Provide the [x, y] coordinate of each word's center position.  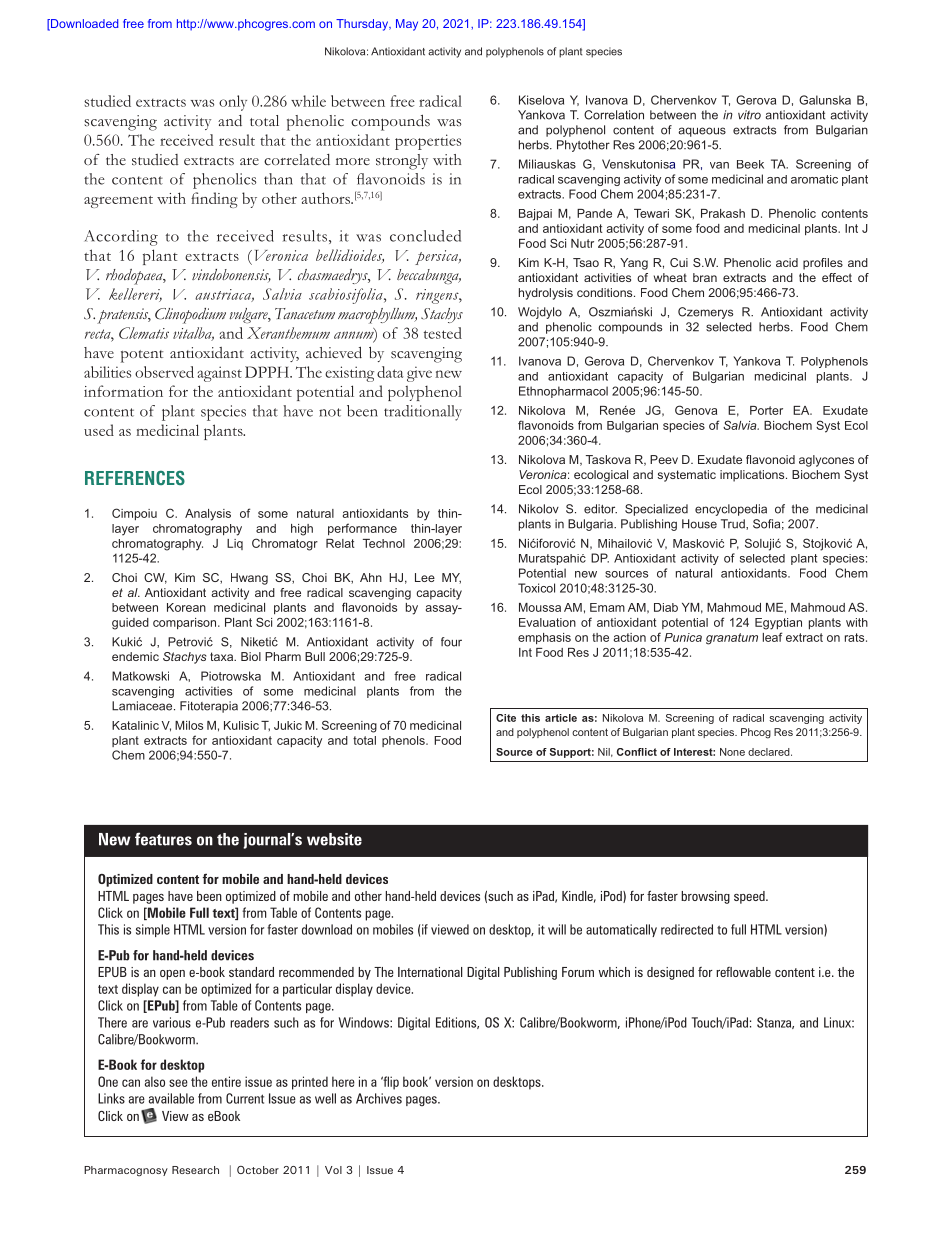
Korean [186, 607]
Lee [425, 577]
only [233, 103]
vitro [749, 115]
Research [195, 1170]
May [407, 25]
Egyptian [778, 624]
